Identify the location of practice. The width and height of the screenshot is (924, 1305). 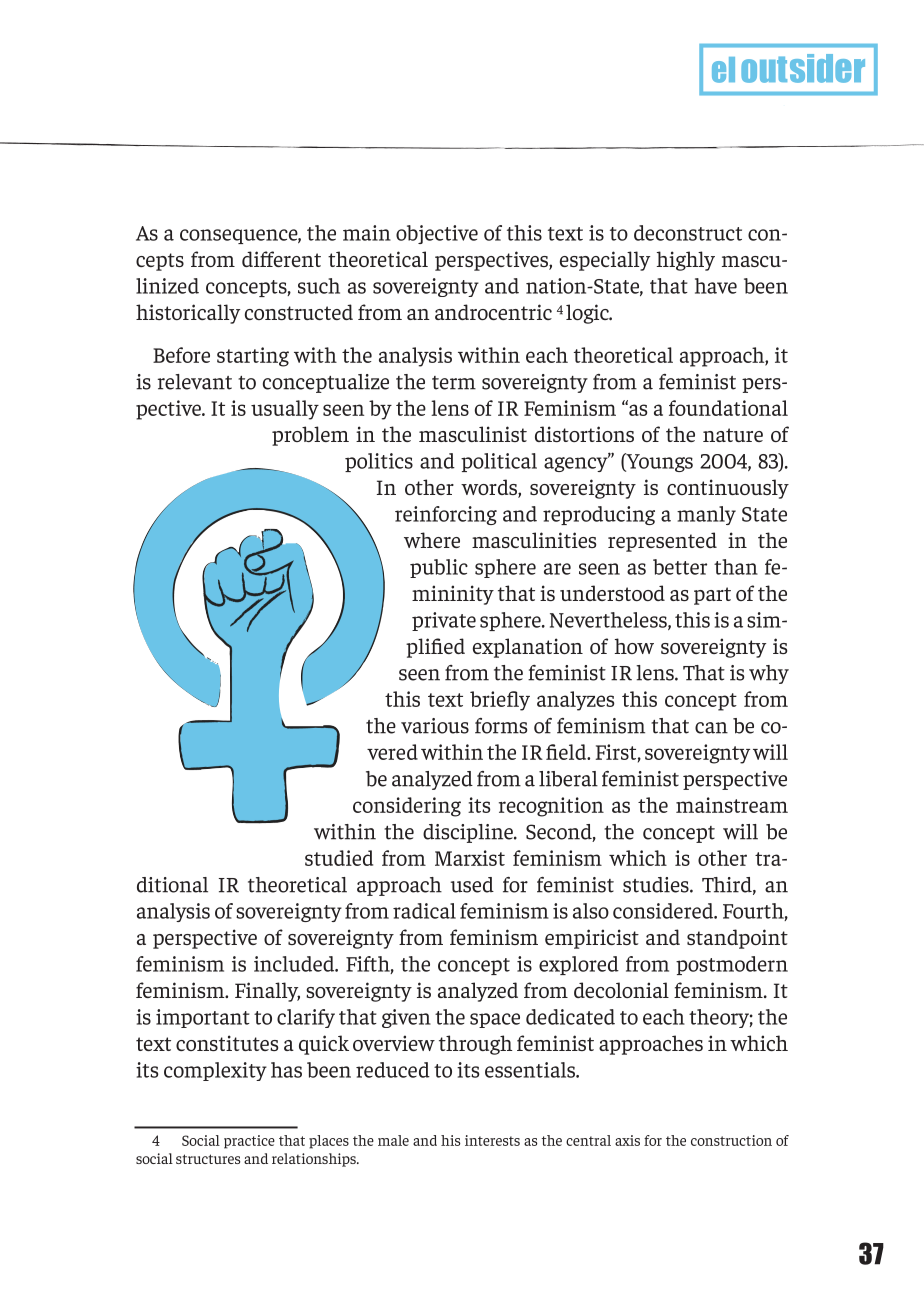
(249, 1142).
